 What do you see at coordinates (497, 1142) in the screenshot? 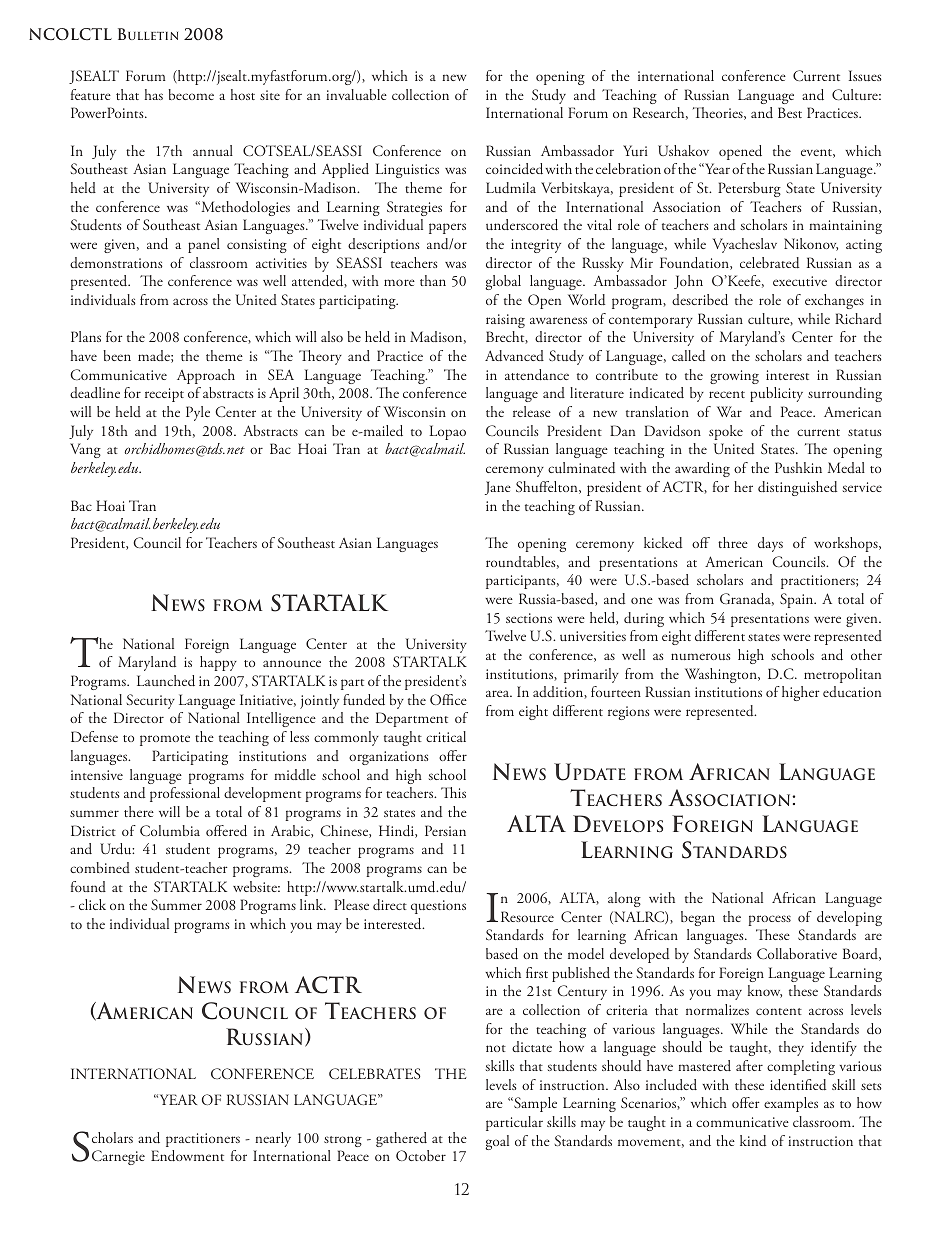
I see `goal` at bounding box center [497, 1142].
